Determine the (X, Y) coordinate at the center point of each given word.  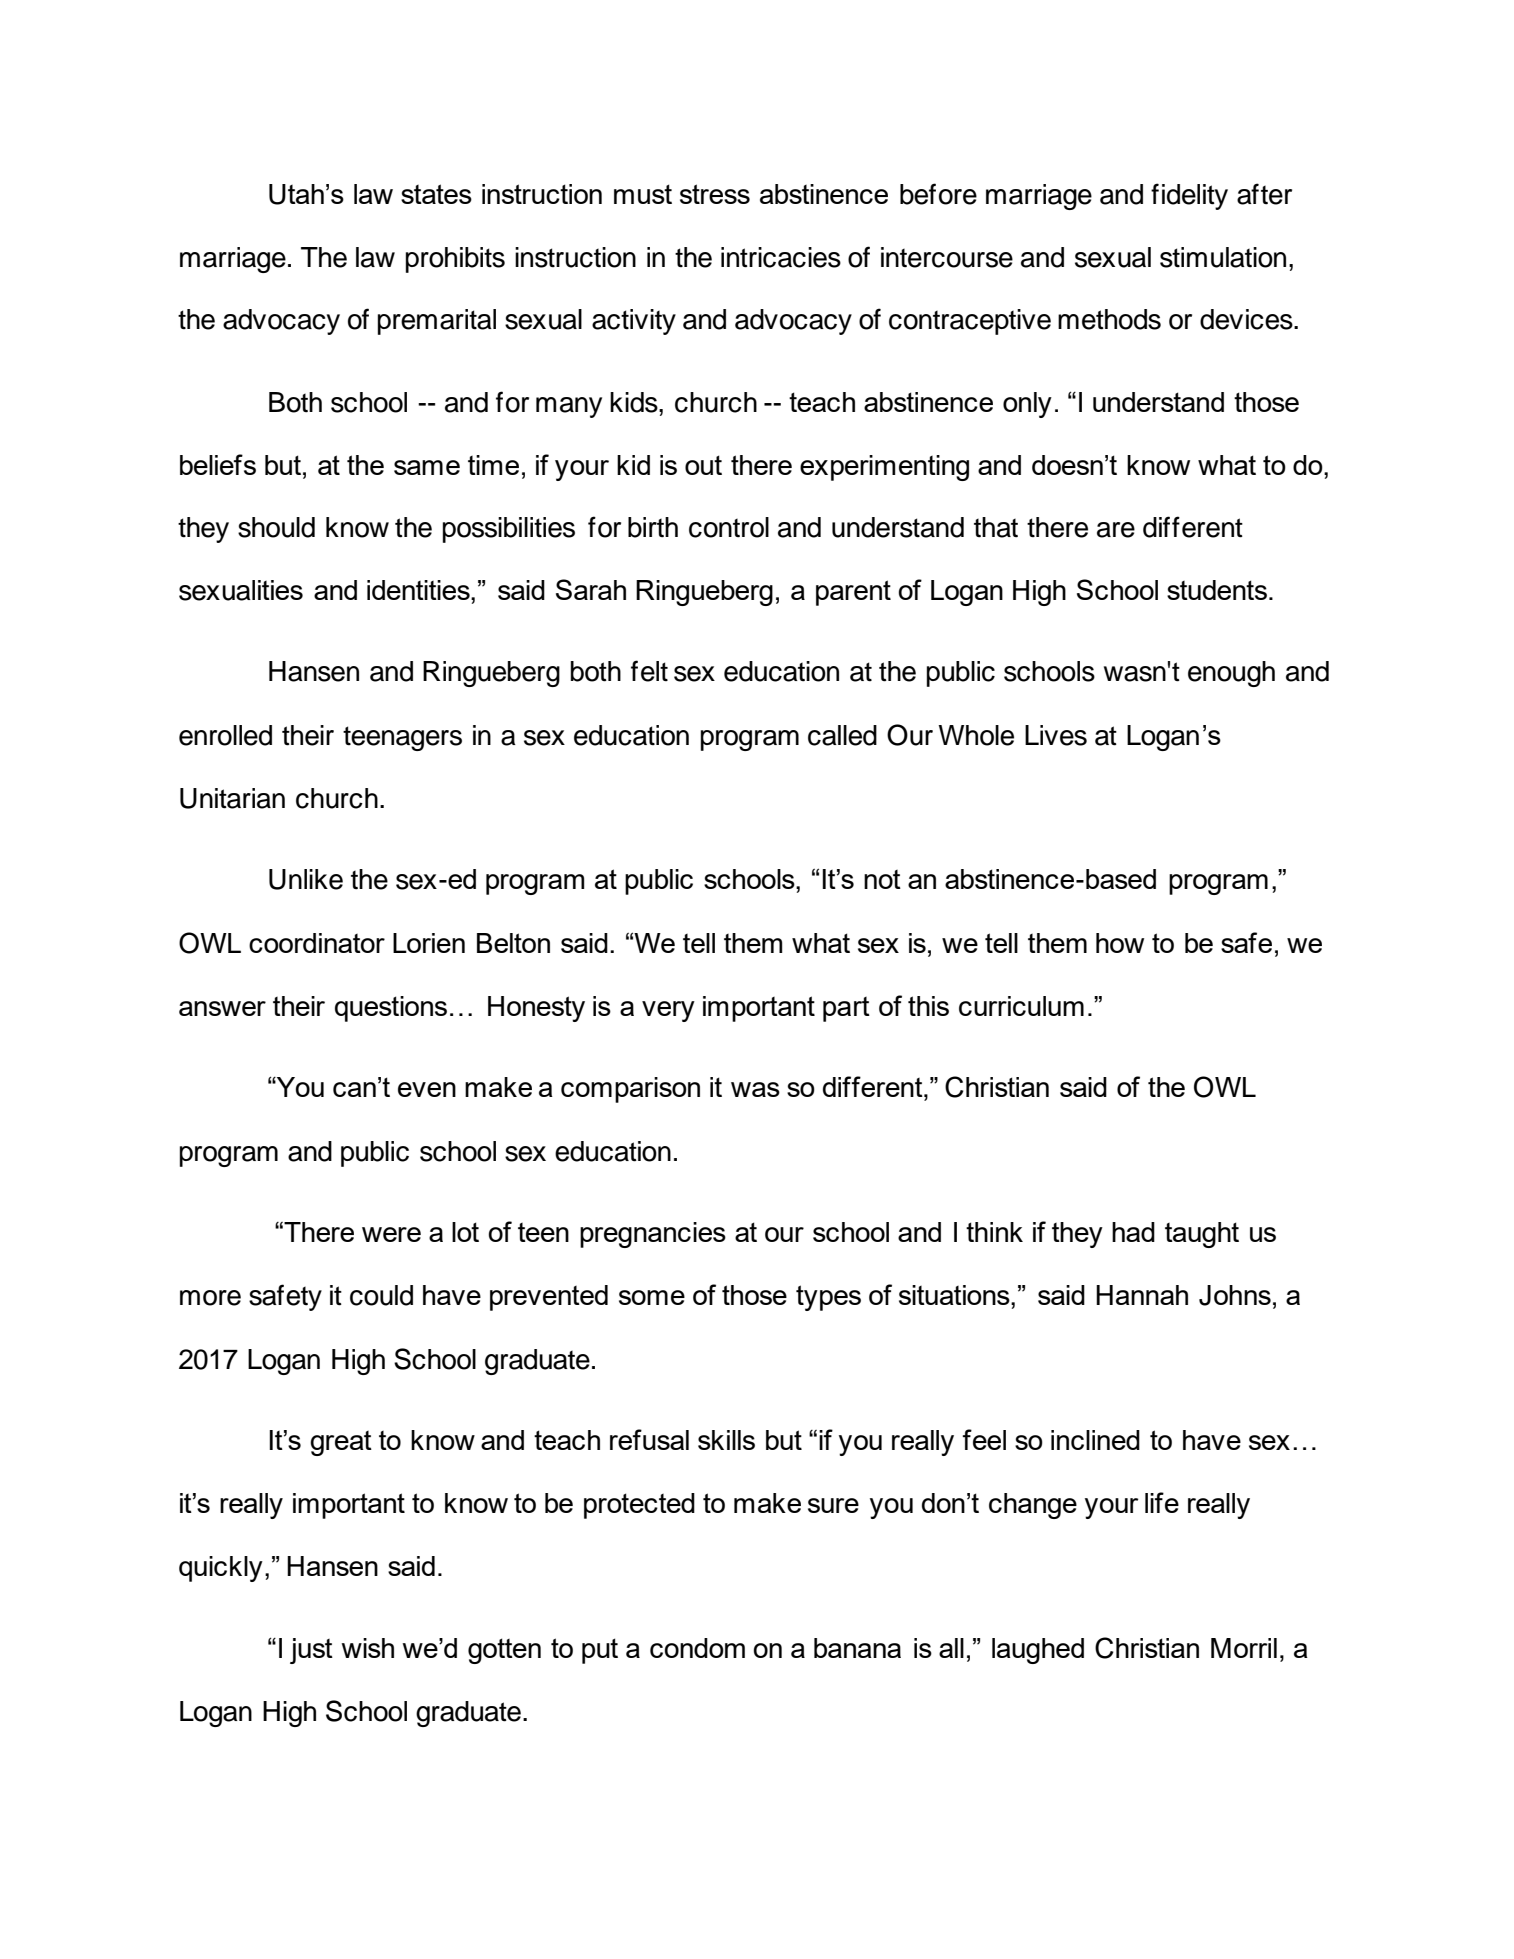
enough (1231, 674)
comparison (630, 1090)
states (436, 194)
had (1133, 1232)
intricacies (781, 257)
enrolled (225, 735)
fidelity (1189, 196)
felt (649, 671)
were (391, 1234)
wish (367, 1648)
